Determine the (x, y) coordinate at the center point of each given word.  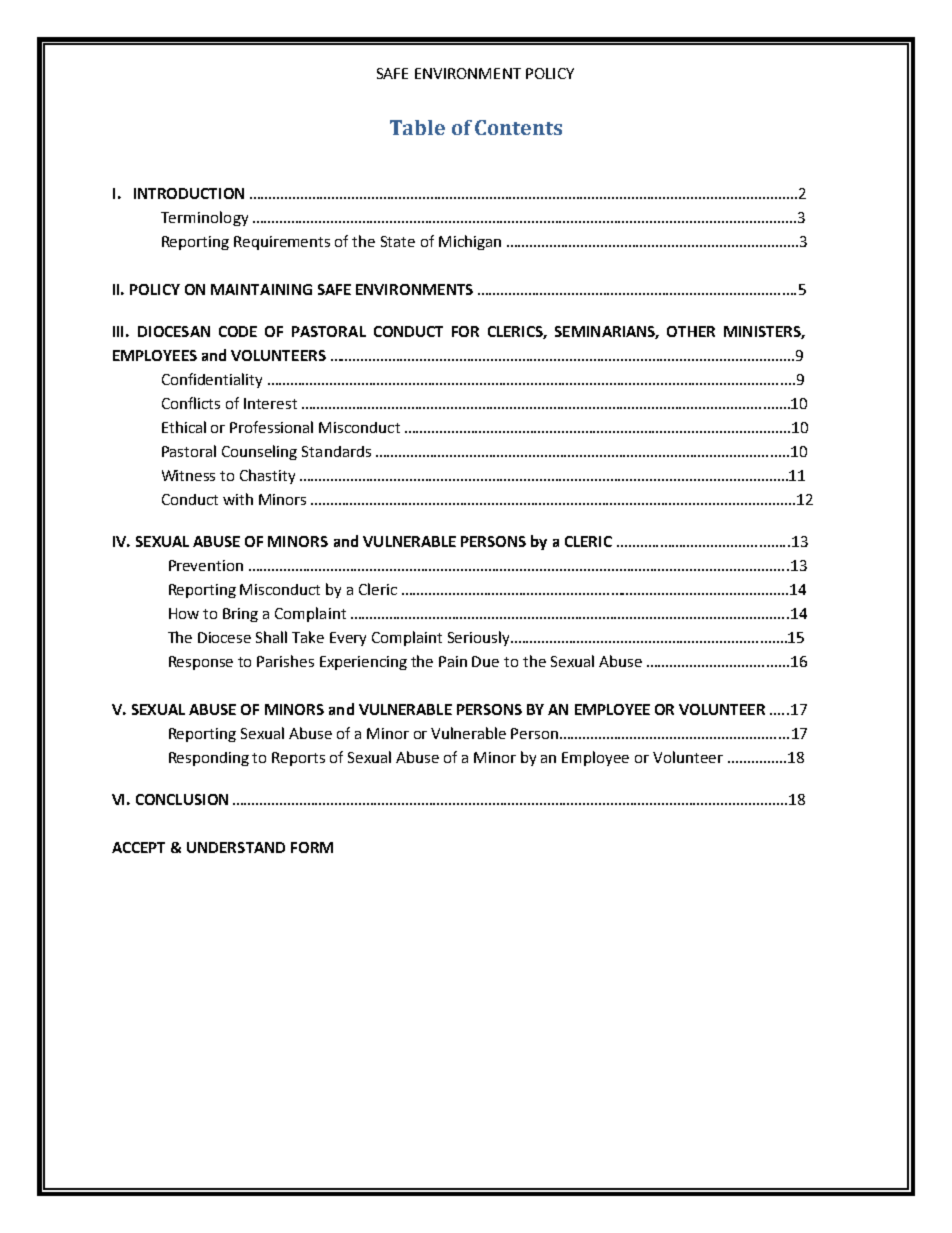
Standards (336, 451)
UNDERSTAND (236, 847)
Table (417, 127)
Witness (188, 475)
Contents (518, 127)
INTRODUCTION (189, 193)
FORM (312, 847)
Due (485, 661)
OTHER (691, 331)
